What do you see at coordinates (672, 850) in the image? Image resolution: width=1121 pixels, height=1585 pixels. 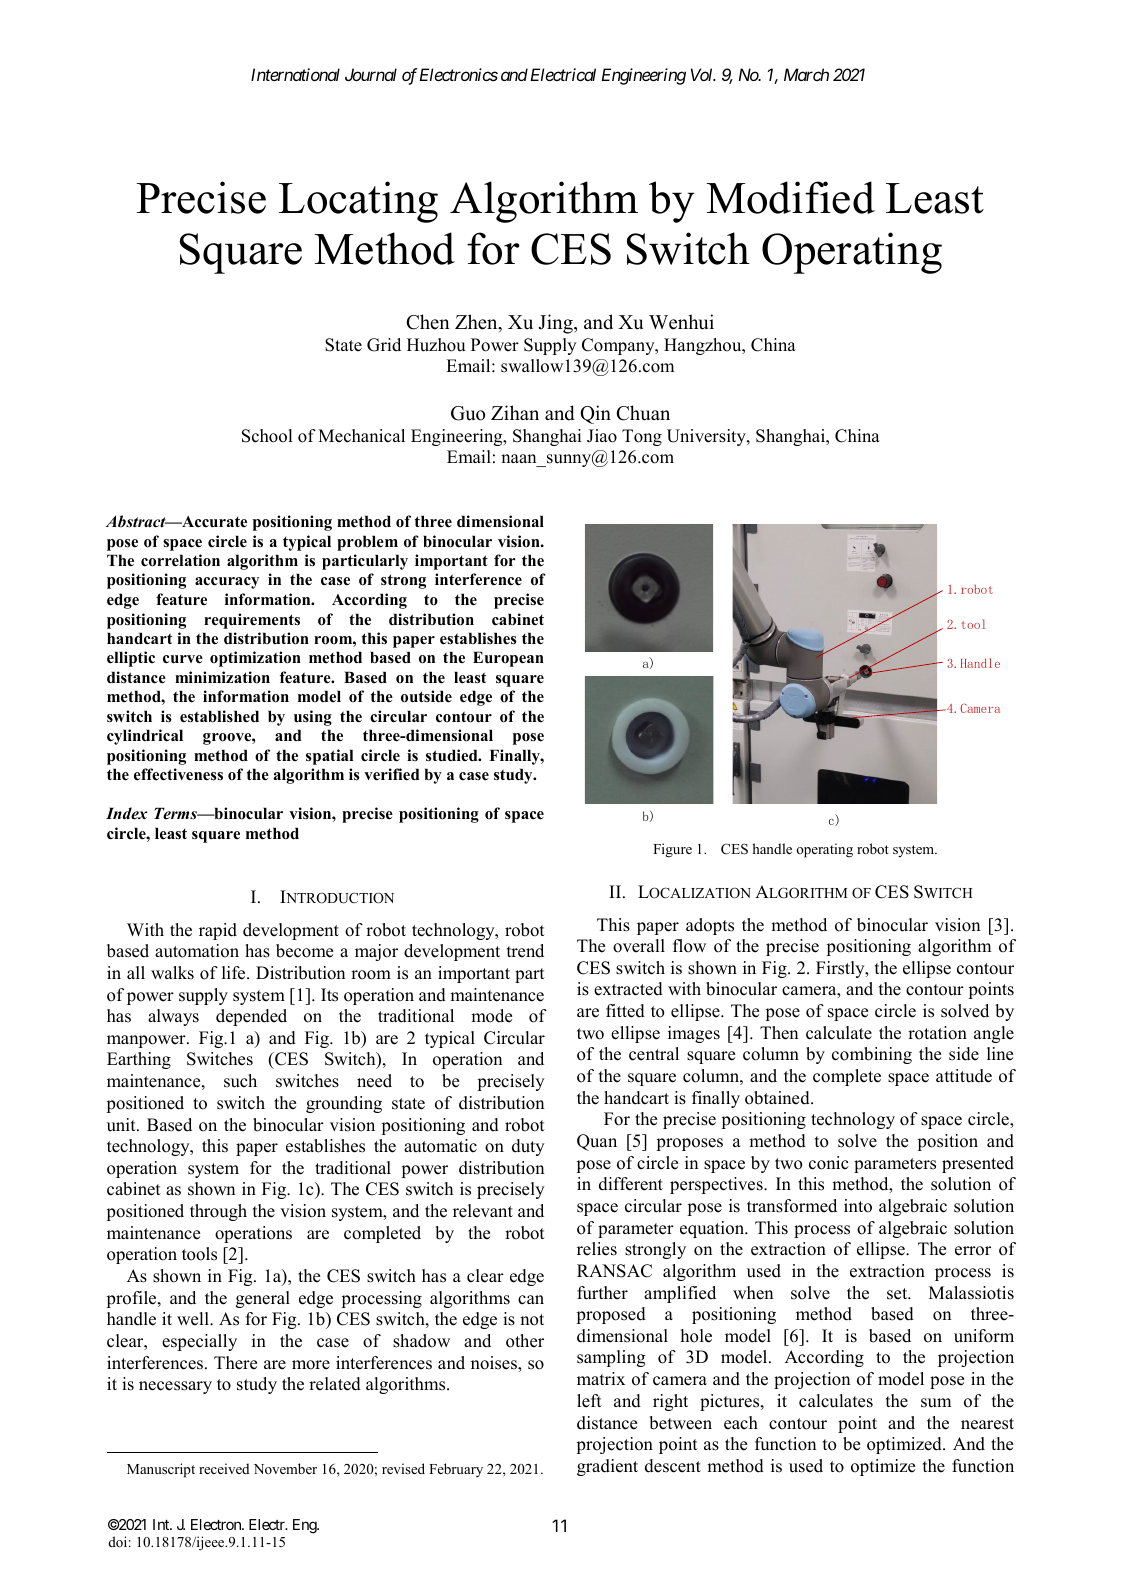 I see `Figure` at bounding box center [672, 850].
